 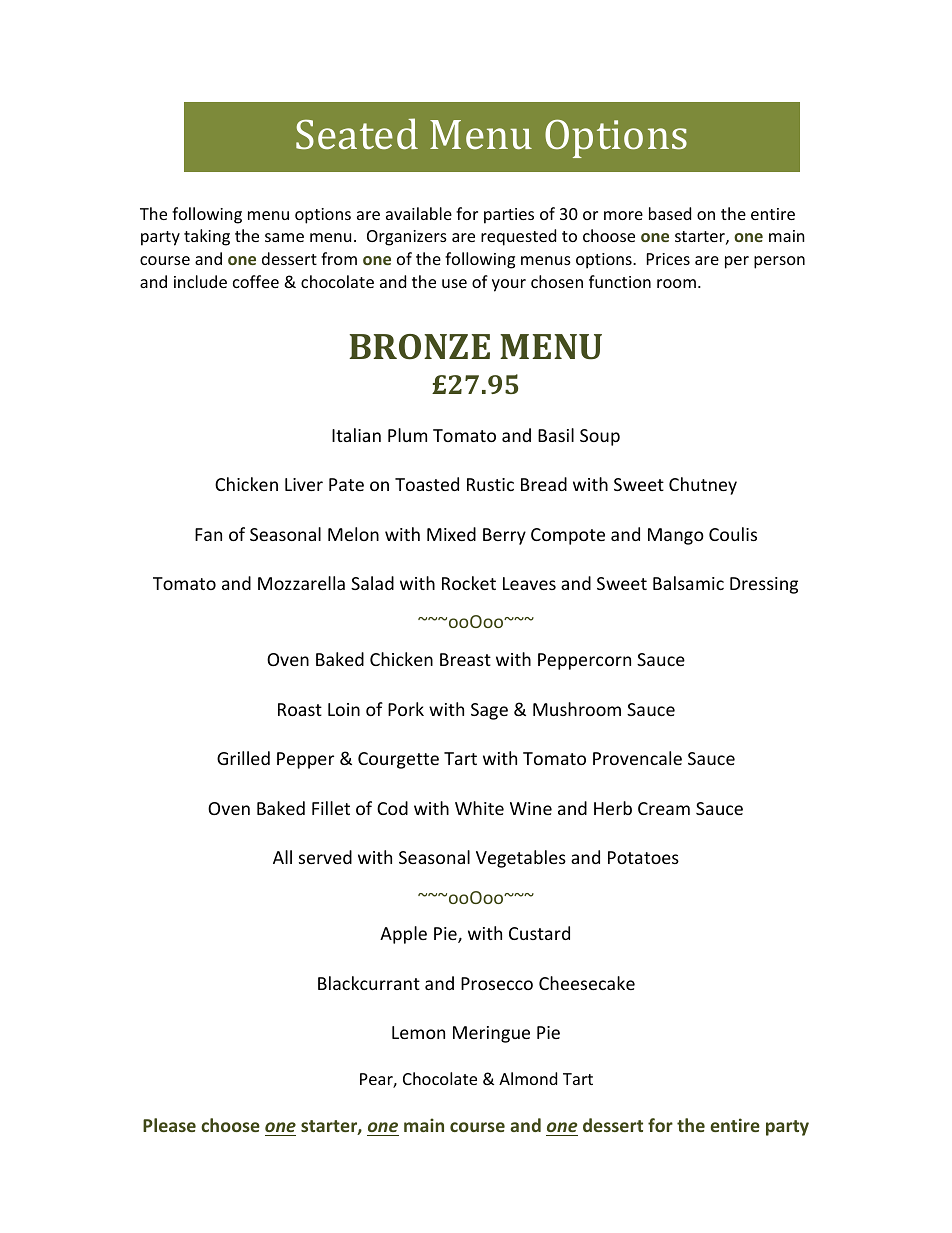 What do you see at coordinates (169, 1125) in the page?
I see `Please` at bounding box center [169, 1125].
